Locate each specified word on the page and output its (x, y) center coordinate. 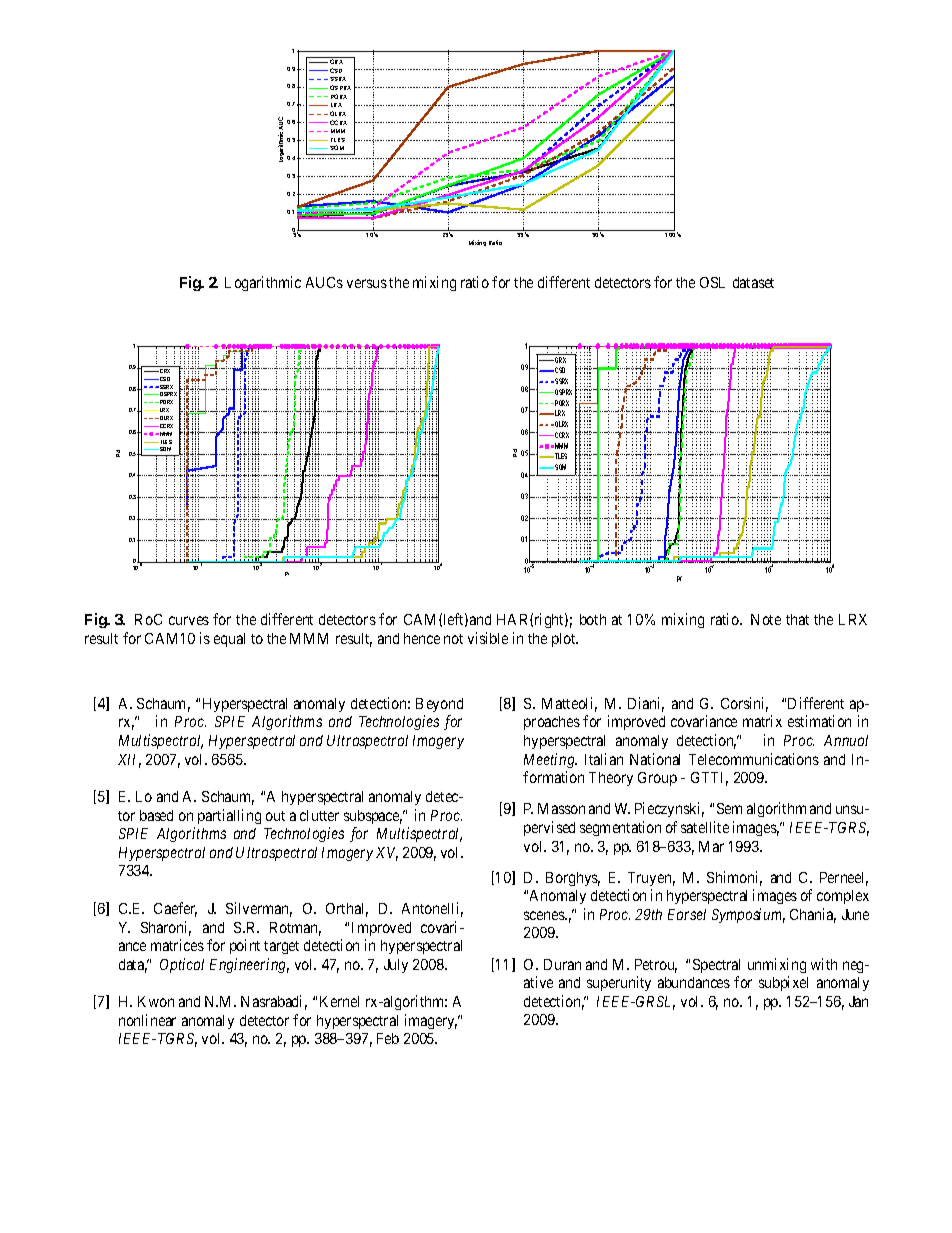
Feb (388, 1038)
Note (766, 619)
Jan (858, 1001)
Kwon (156, 1001)
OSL (712, 282)
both (593, 619)
